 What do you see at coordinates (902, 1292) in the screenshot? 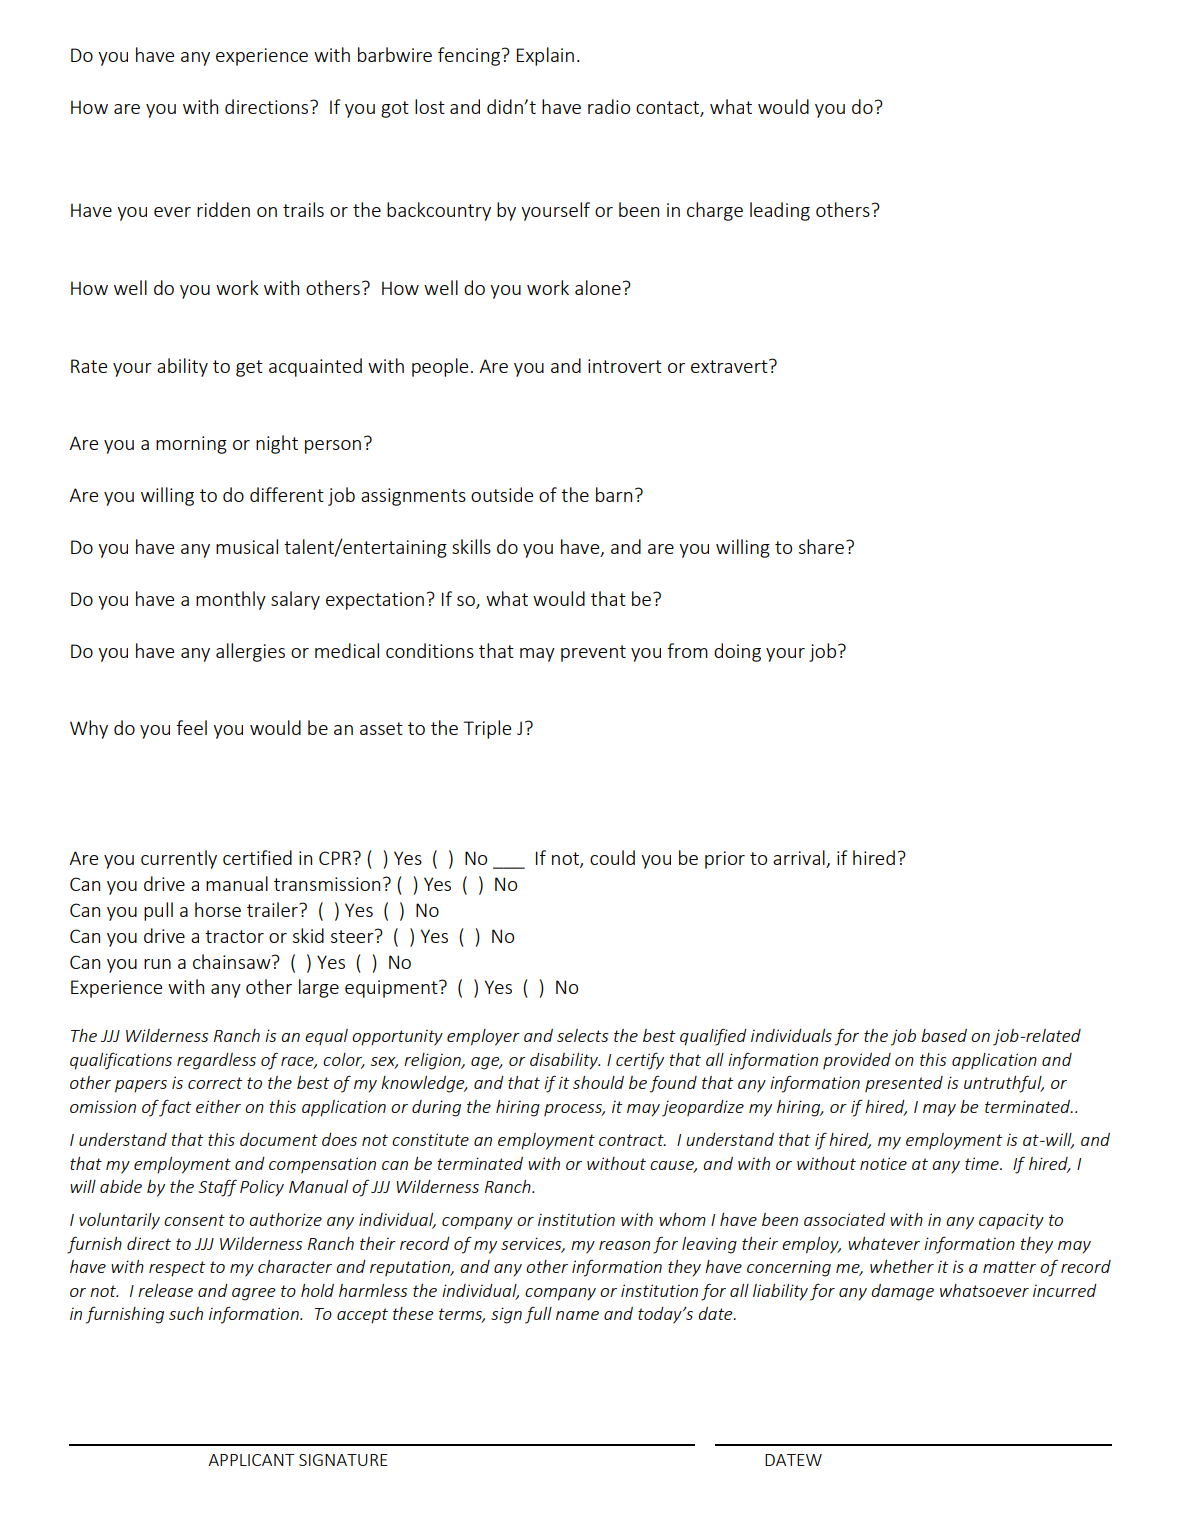
I see `damage` at bounding box center [902, 1292].
